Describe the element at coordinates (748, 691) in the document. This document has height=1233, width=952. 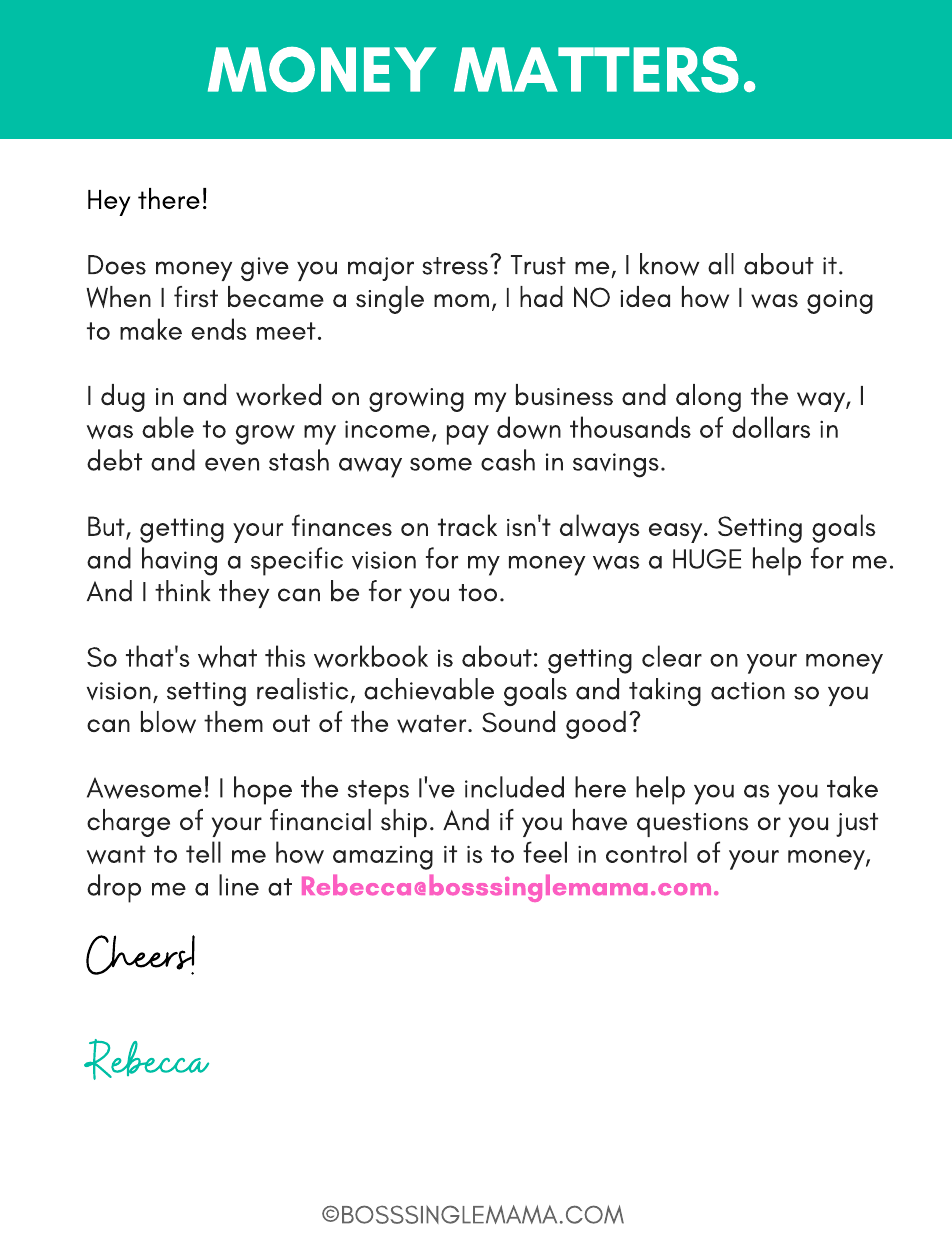
I see `action` at that location.
